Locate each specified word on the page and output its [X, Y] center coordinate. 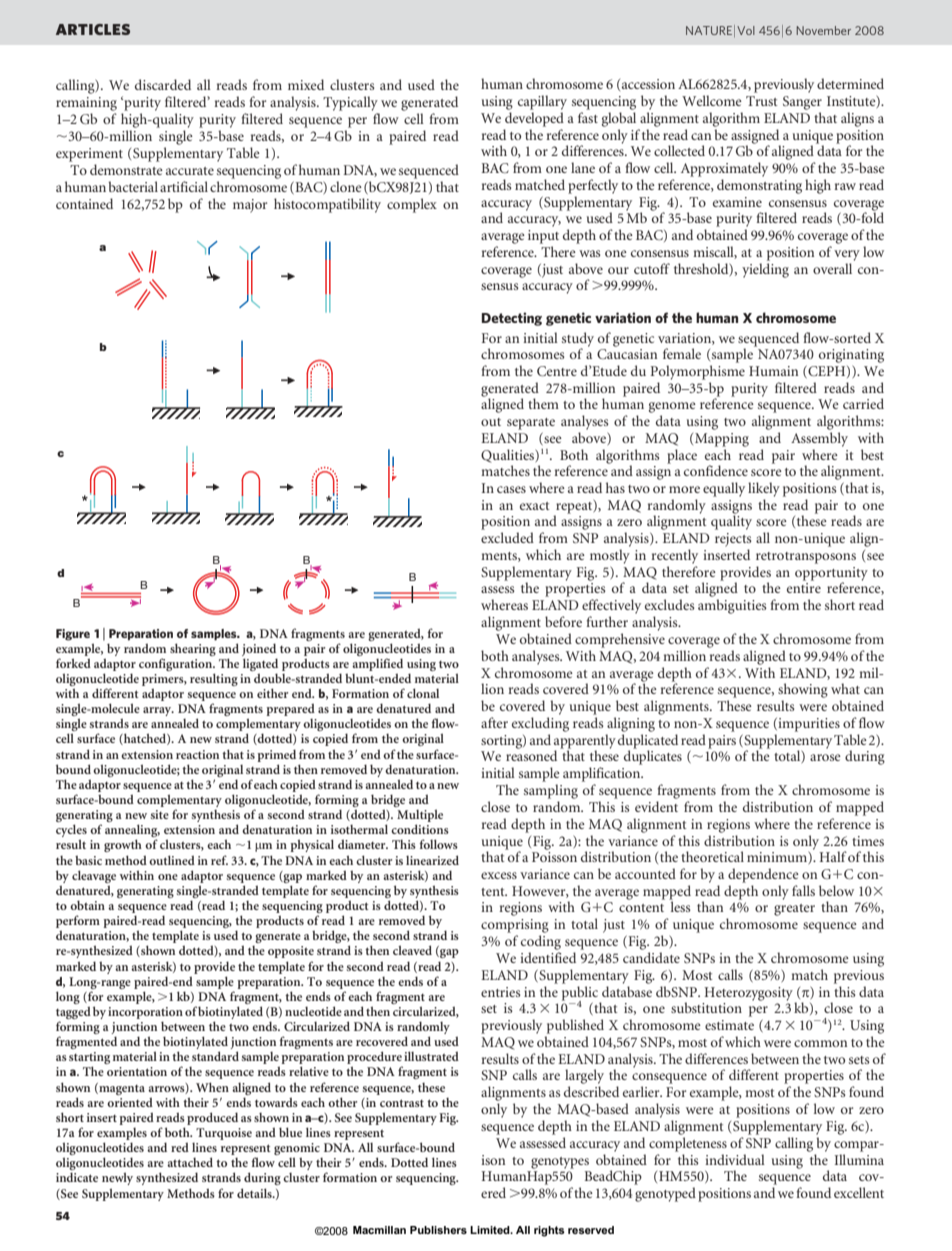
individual [735, 1159]
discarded [163, 84]
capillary [542, 102]
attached [190, 1162]
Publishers [438, 1230]
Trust [762, 101]
